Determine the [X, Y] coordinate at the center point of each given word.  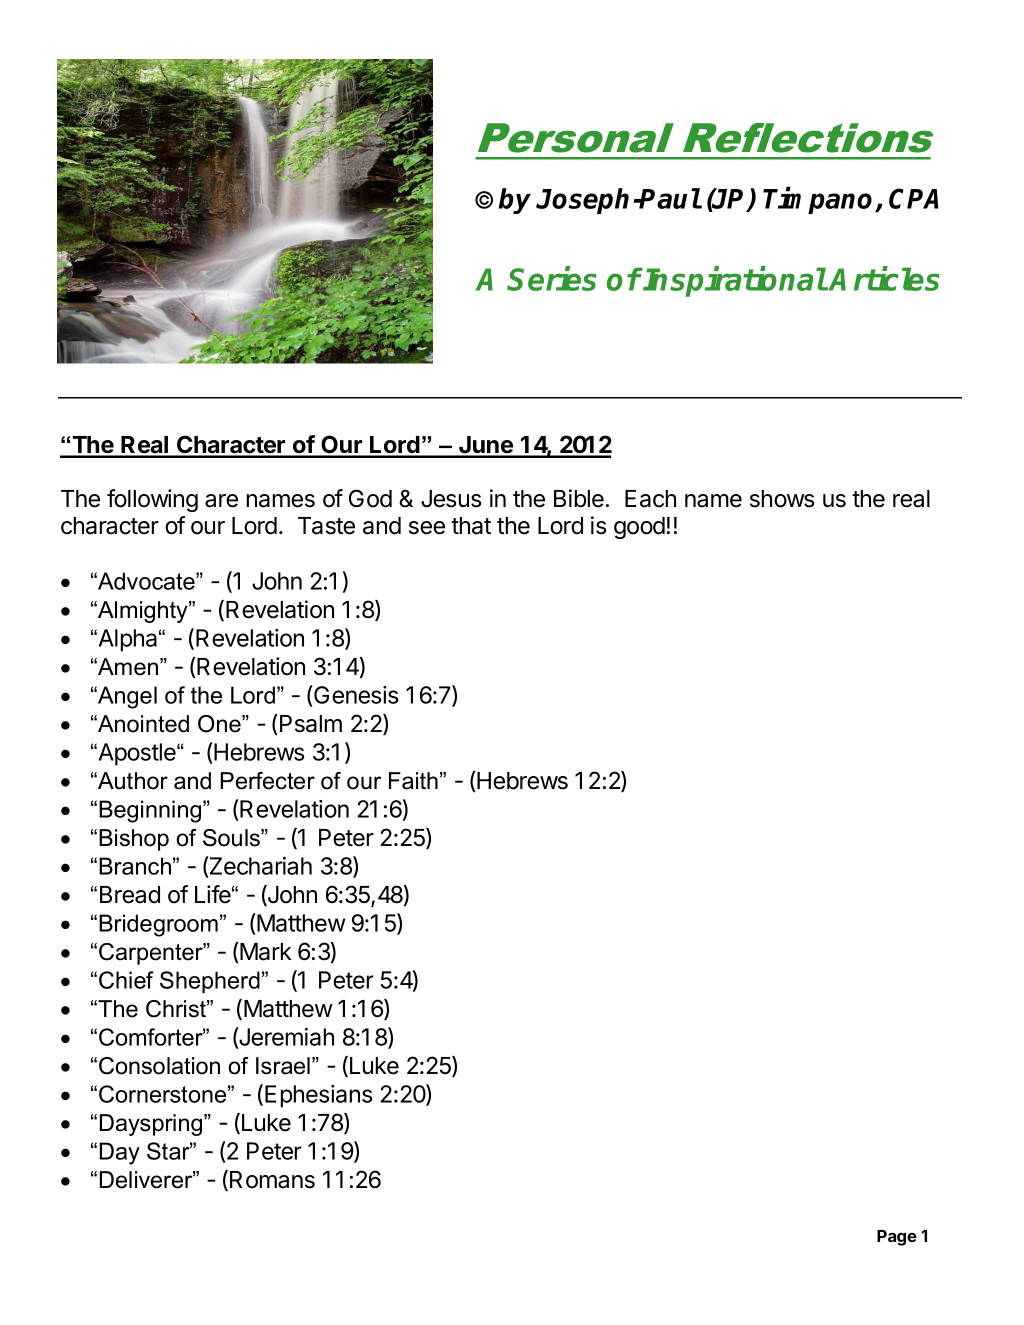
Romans [272, 1180]
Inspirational [734, 281]
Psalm [311, 724]
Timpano [819, 200]
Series [552, 278]
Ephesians [318, 1096]
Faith [413, 781]
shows [782, 499]
